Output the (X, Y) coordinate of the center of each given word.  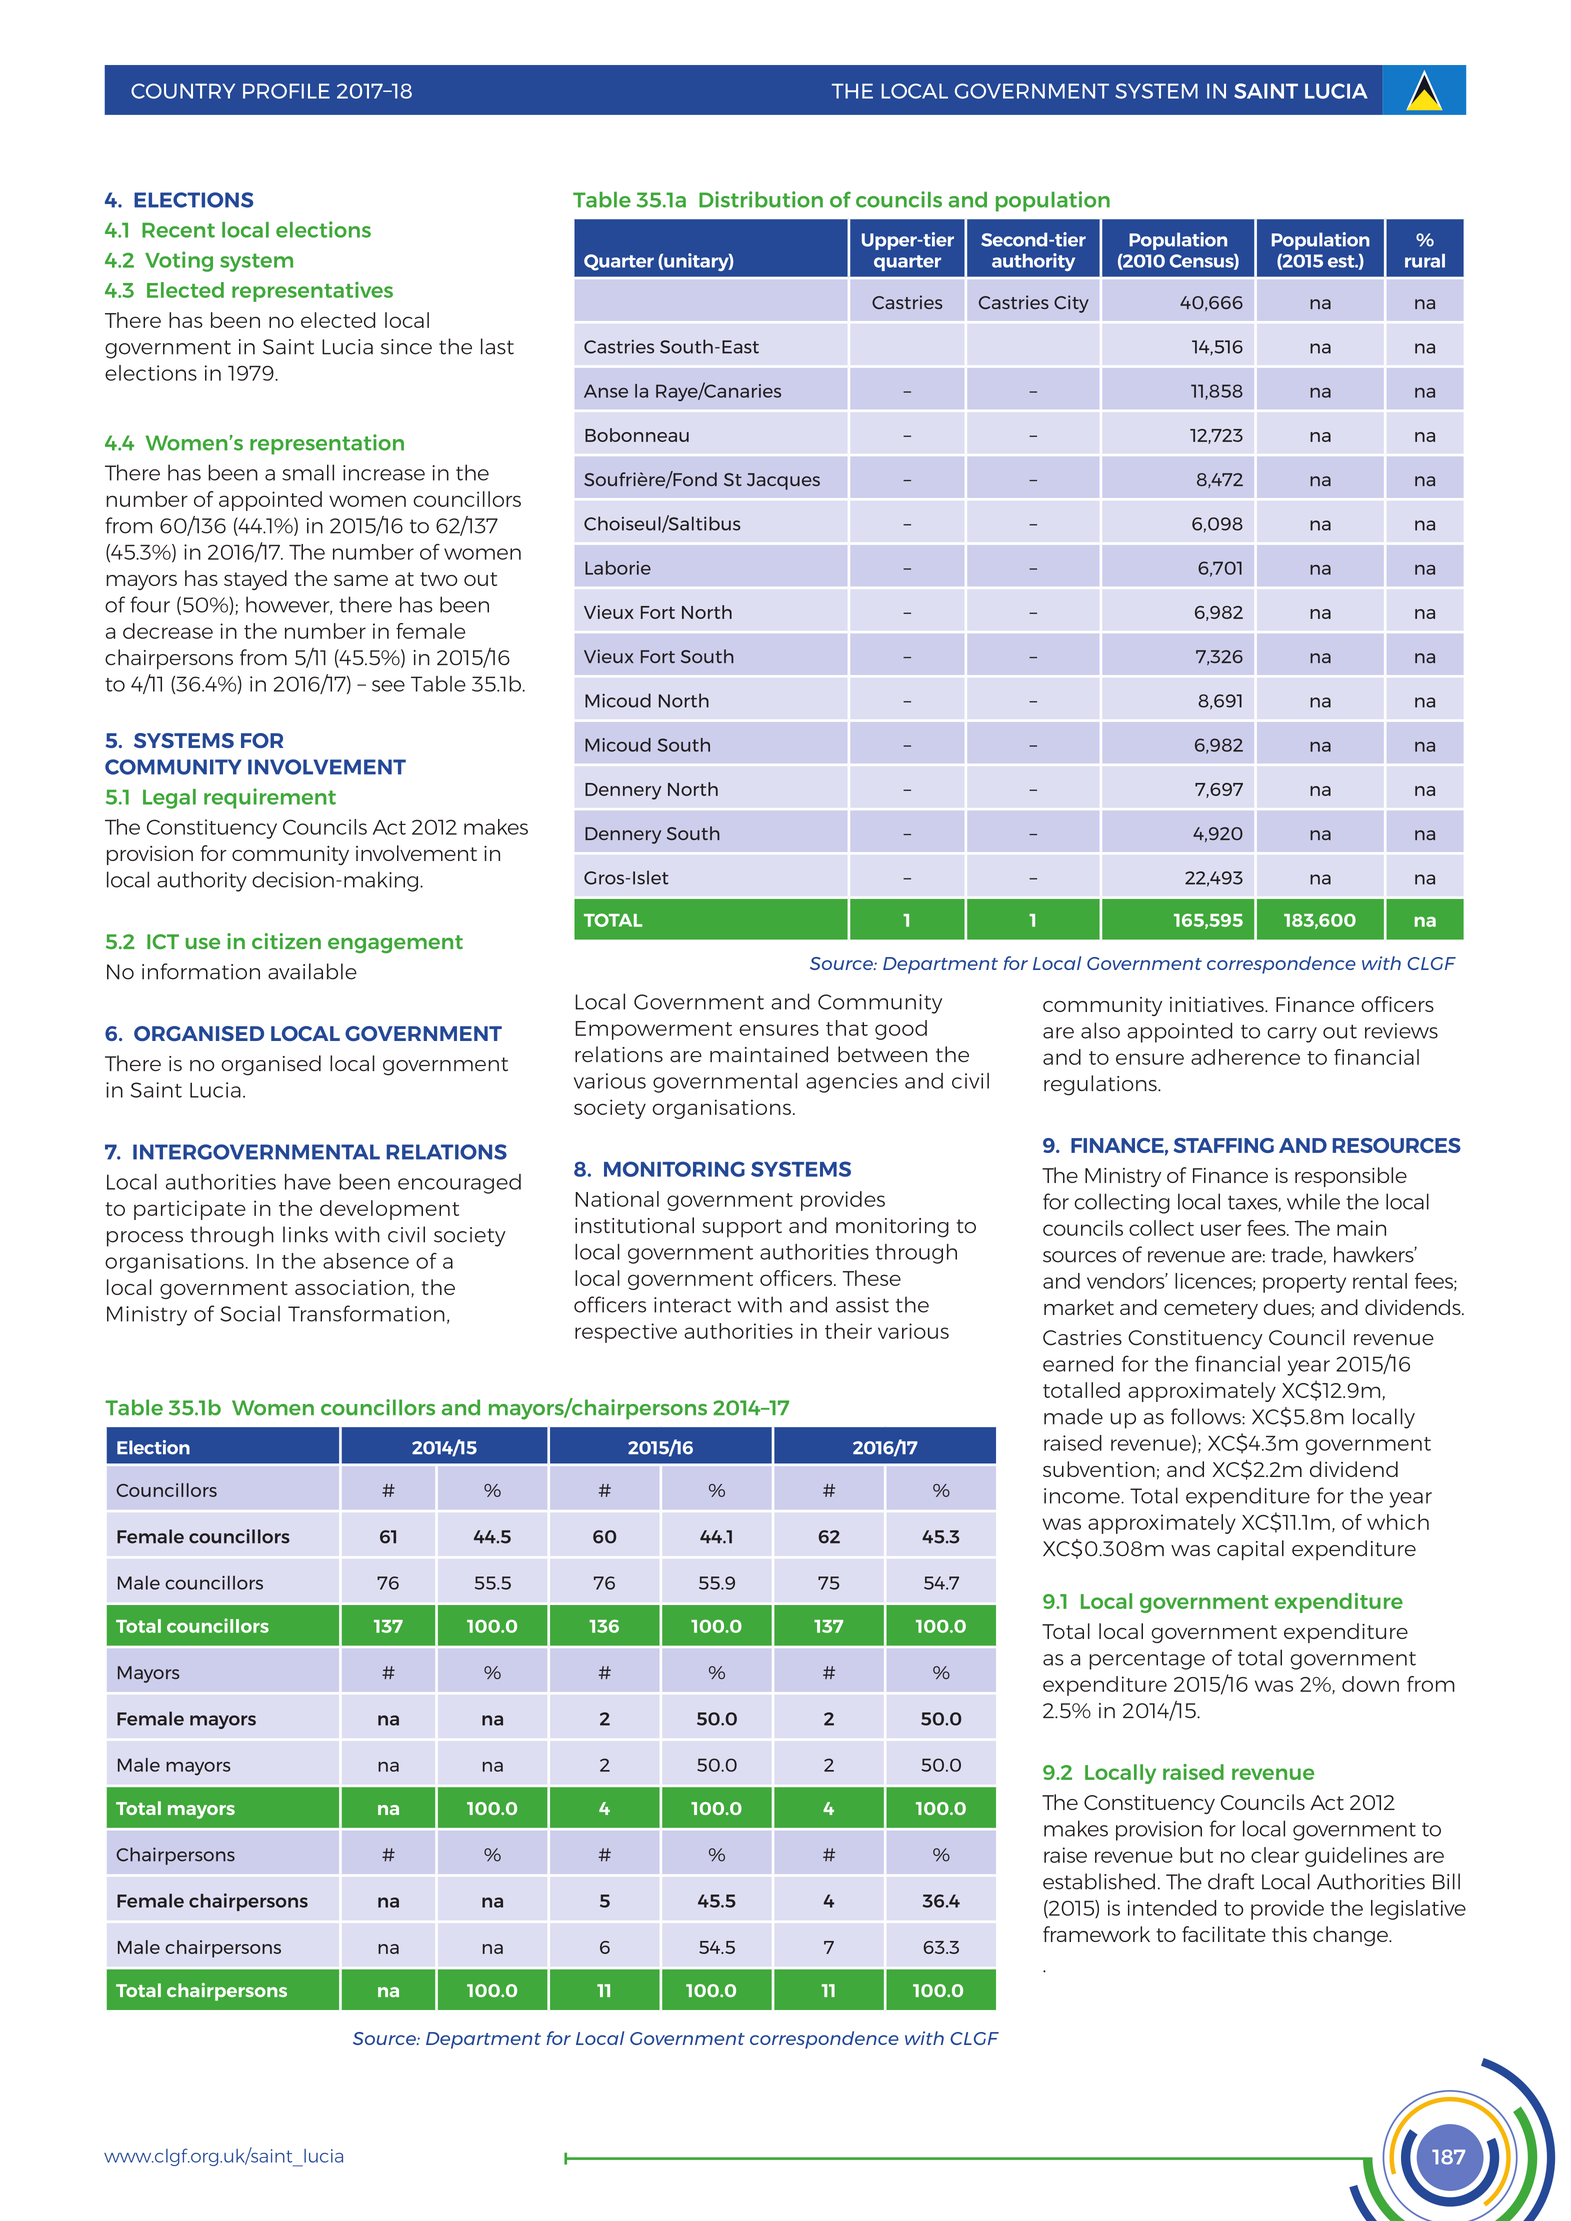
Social (250, 1313)
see (388, 686)
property (1304, 1284)
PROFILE (286, 91)
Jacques (783, 481)
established (1099, 1881)
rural (1425, 261)
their (848, 1331)
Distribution (761, 199)
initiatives (1218, 1004)
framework (1096, 1934)
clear (1275, 1855)
